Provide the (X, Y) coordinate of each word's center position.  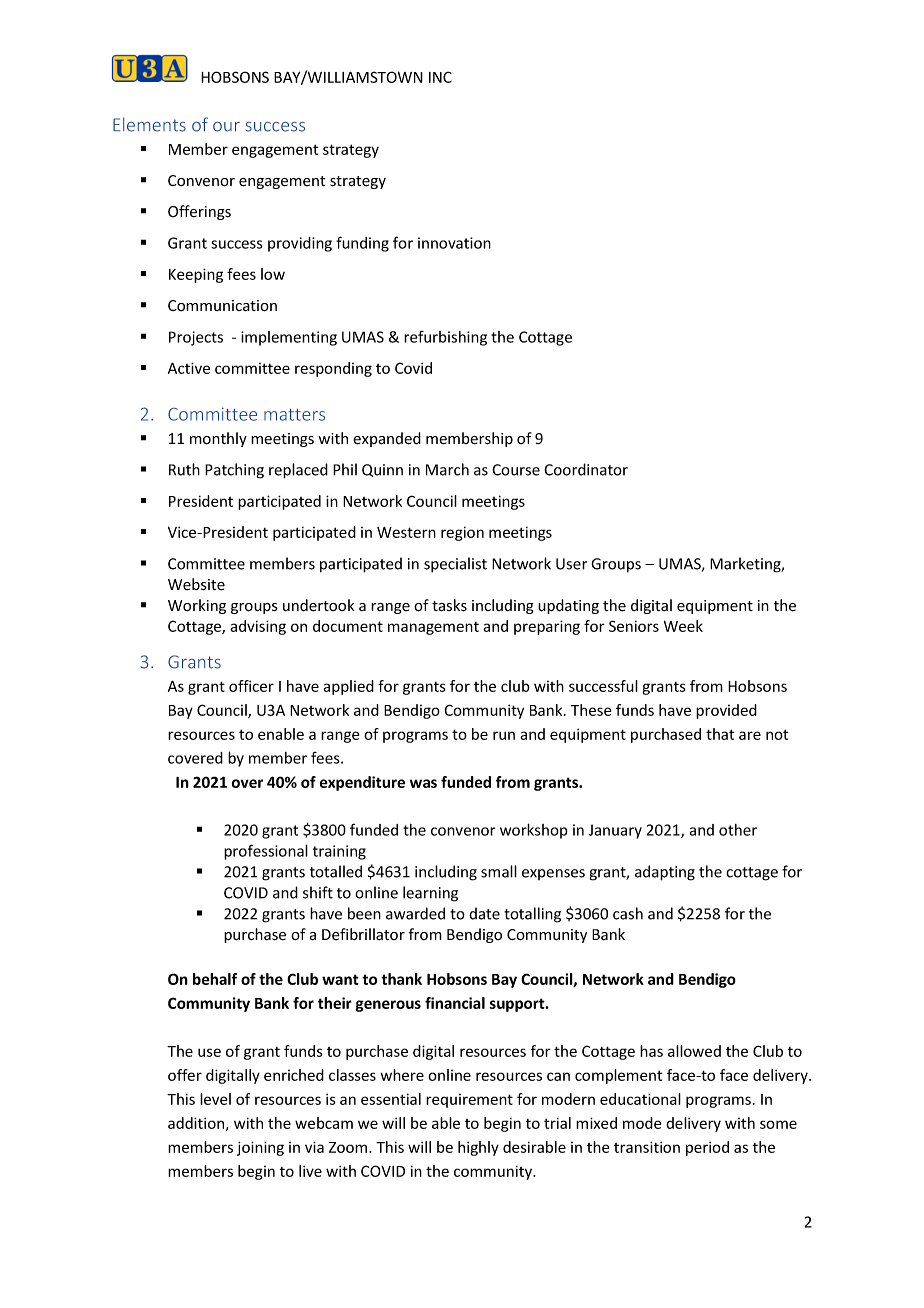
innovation (454, 243)
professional (266, 852)
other (738, 830)
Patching (234, 471)
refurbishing (445, 338)
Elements (149, 124)
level (215, 1099)
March (447, 469)
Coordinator (586, 469)
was (423, 783)
